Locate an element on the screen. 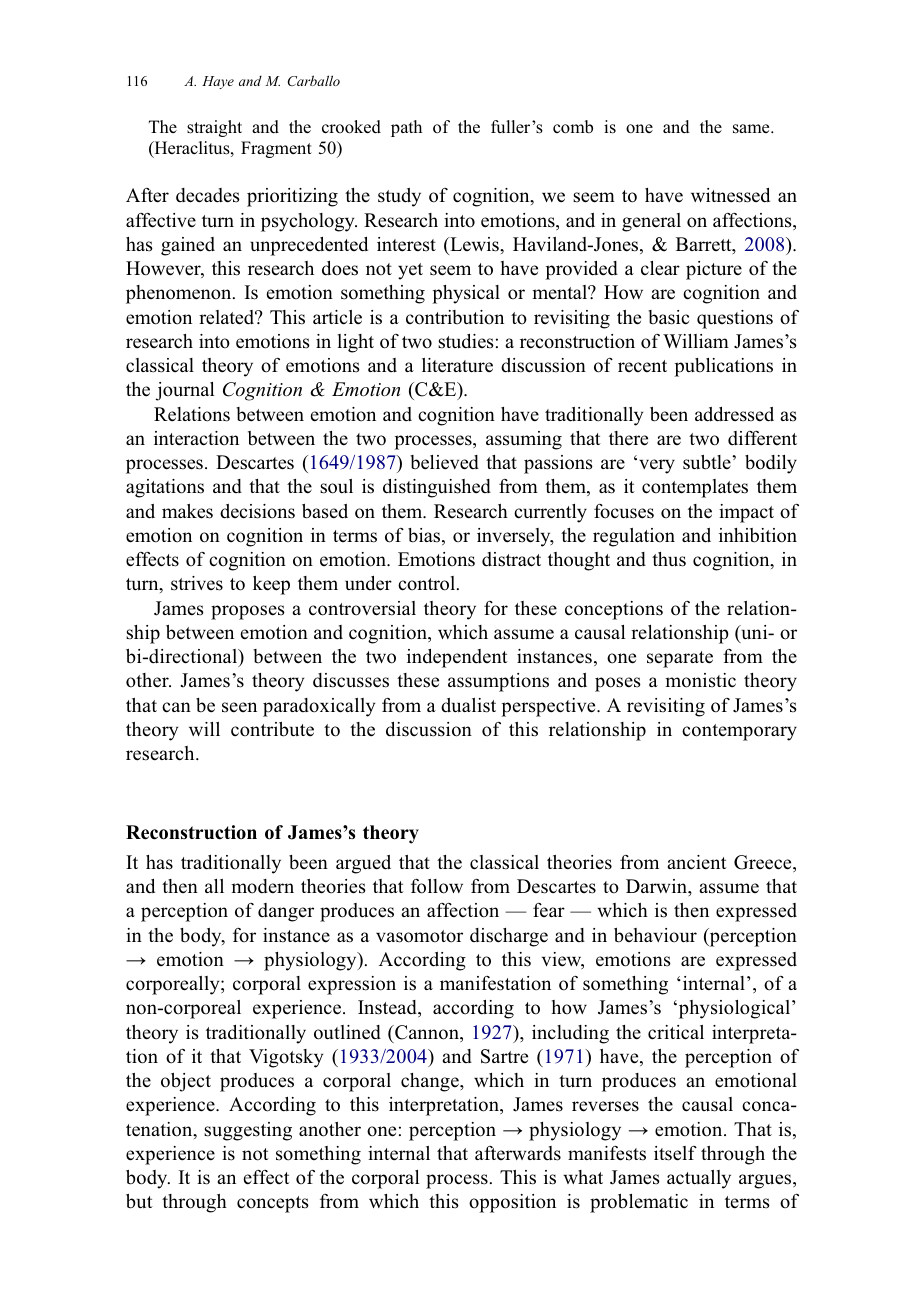 The image size is (923, 1316). modern is located at coordinates (262, 886).
